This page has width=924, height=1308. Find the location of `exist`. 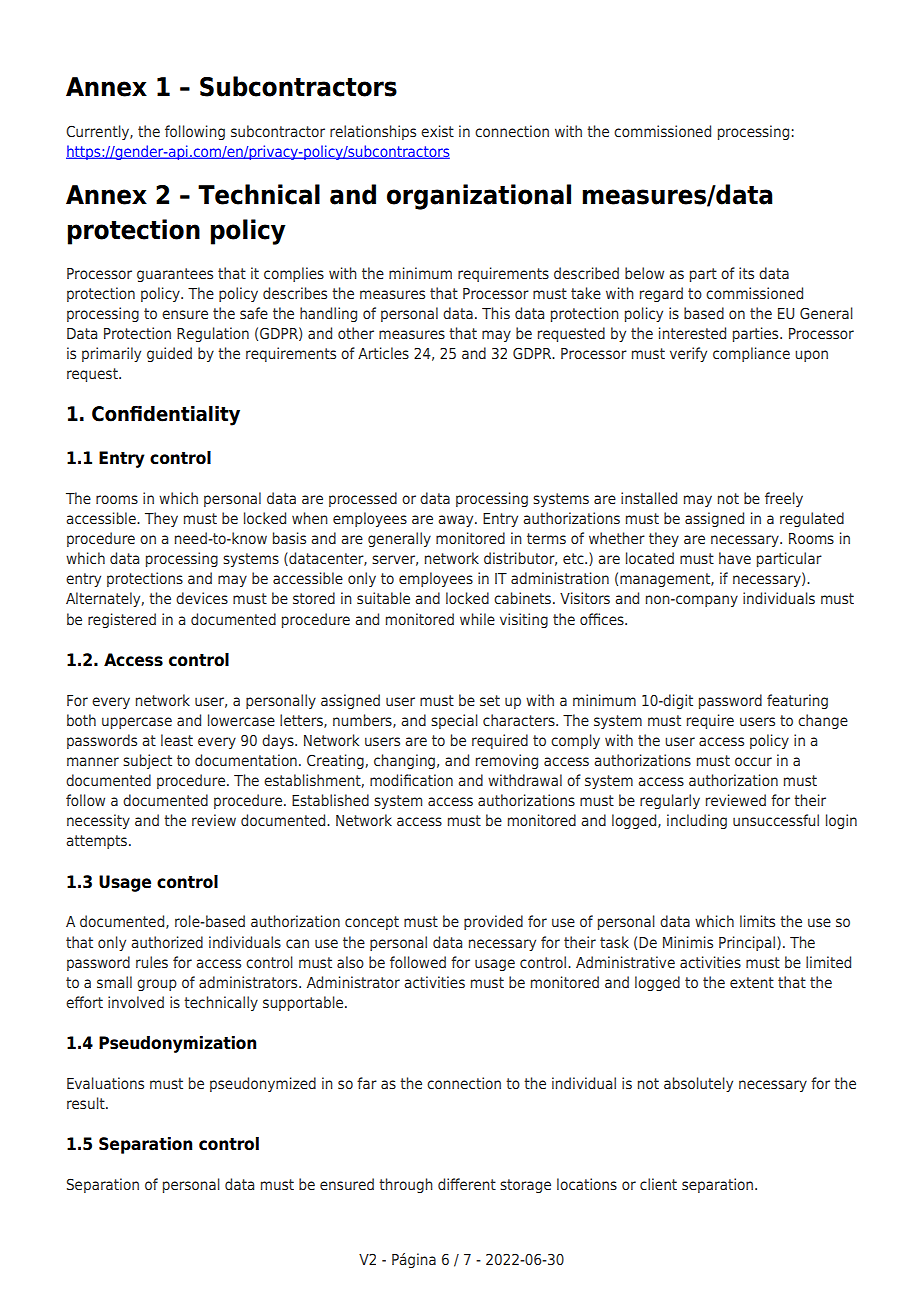

exist is located at coordinates (437, 131).
